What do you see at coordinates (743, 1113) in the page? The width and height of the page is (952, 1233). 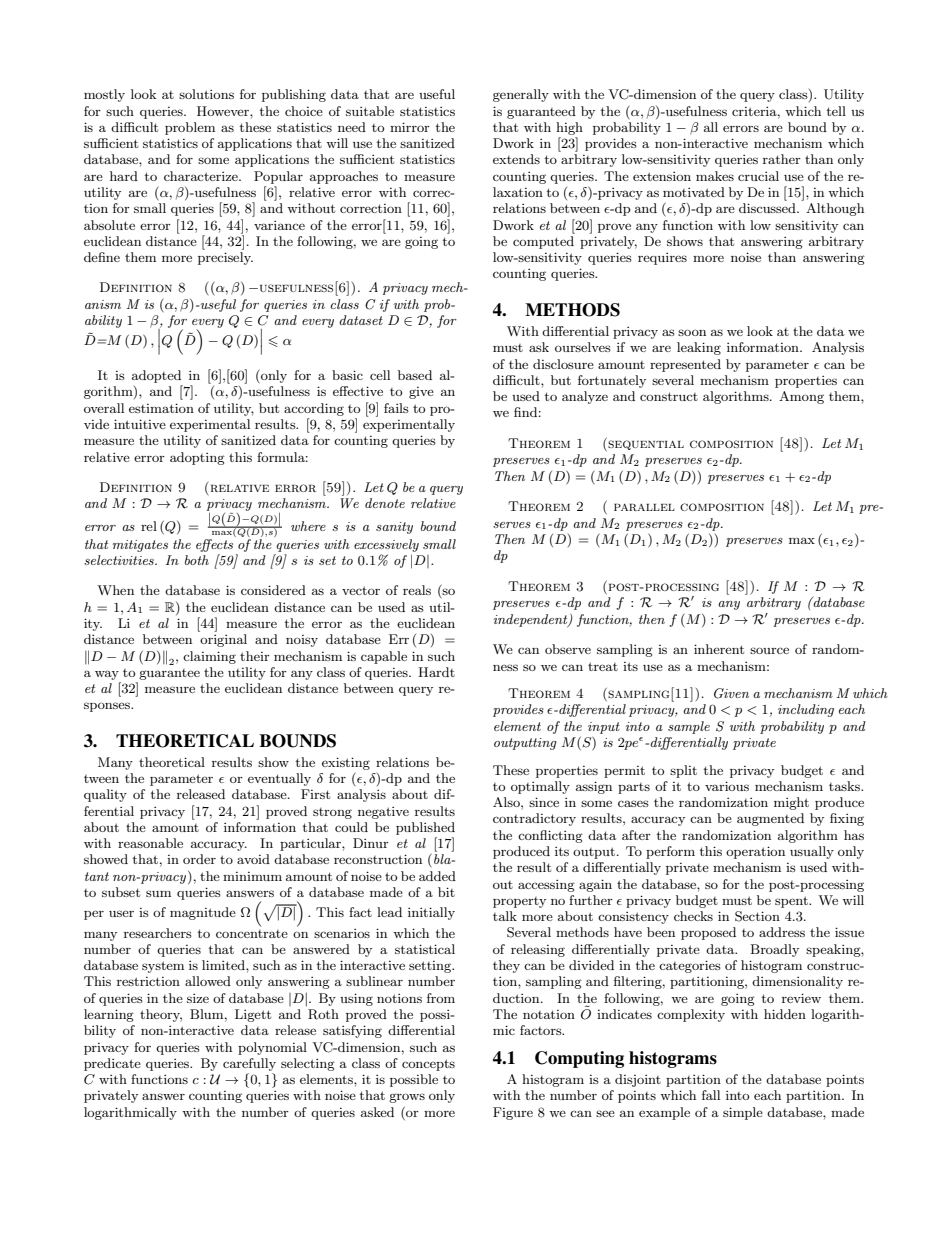 I see `simple` at bounding box center [743, 1113].
